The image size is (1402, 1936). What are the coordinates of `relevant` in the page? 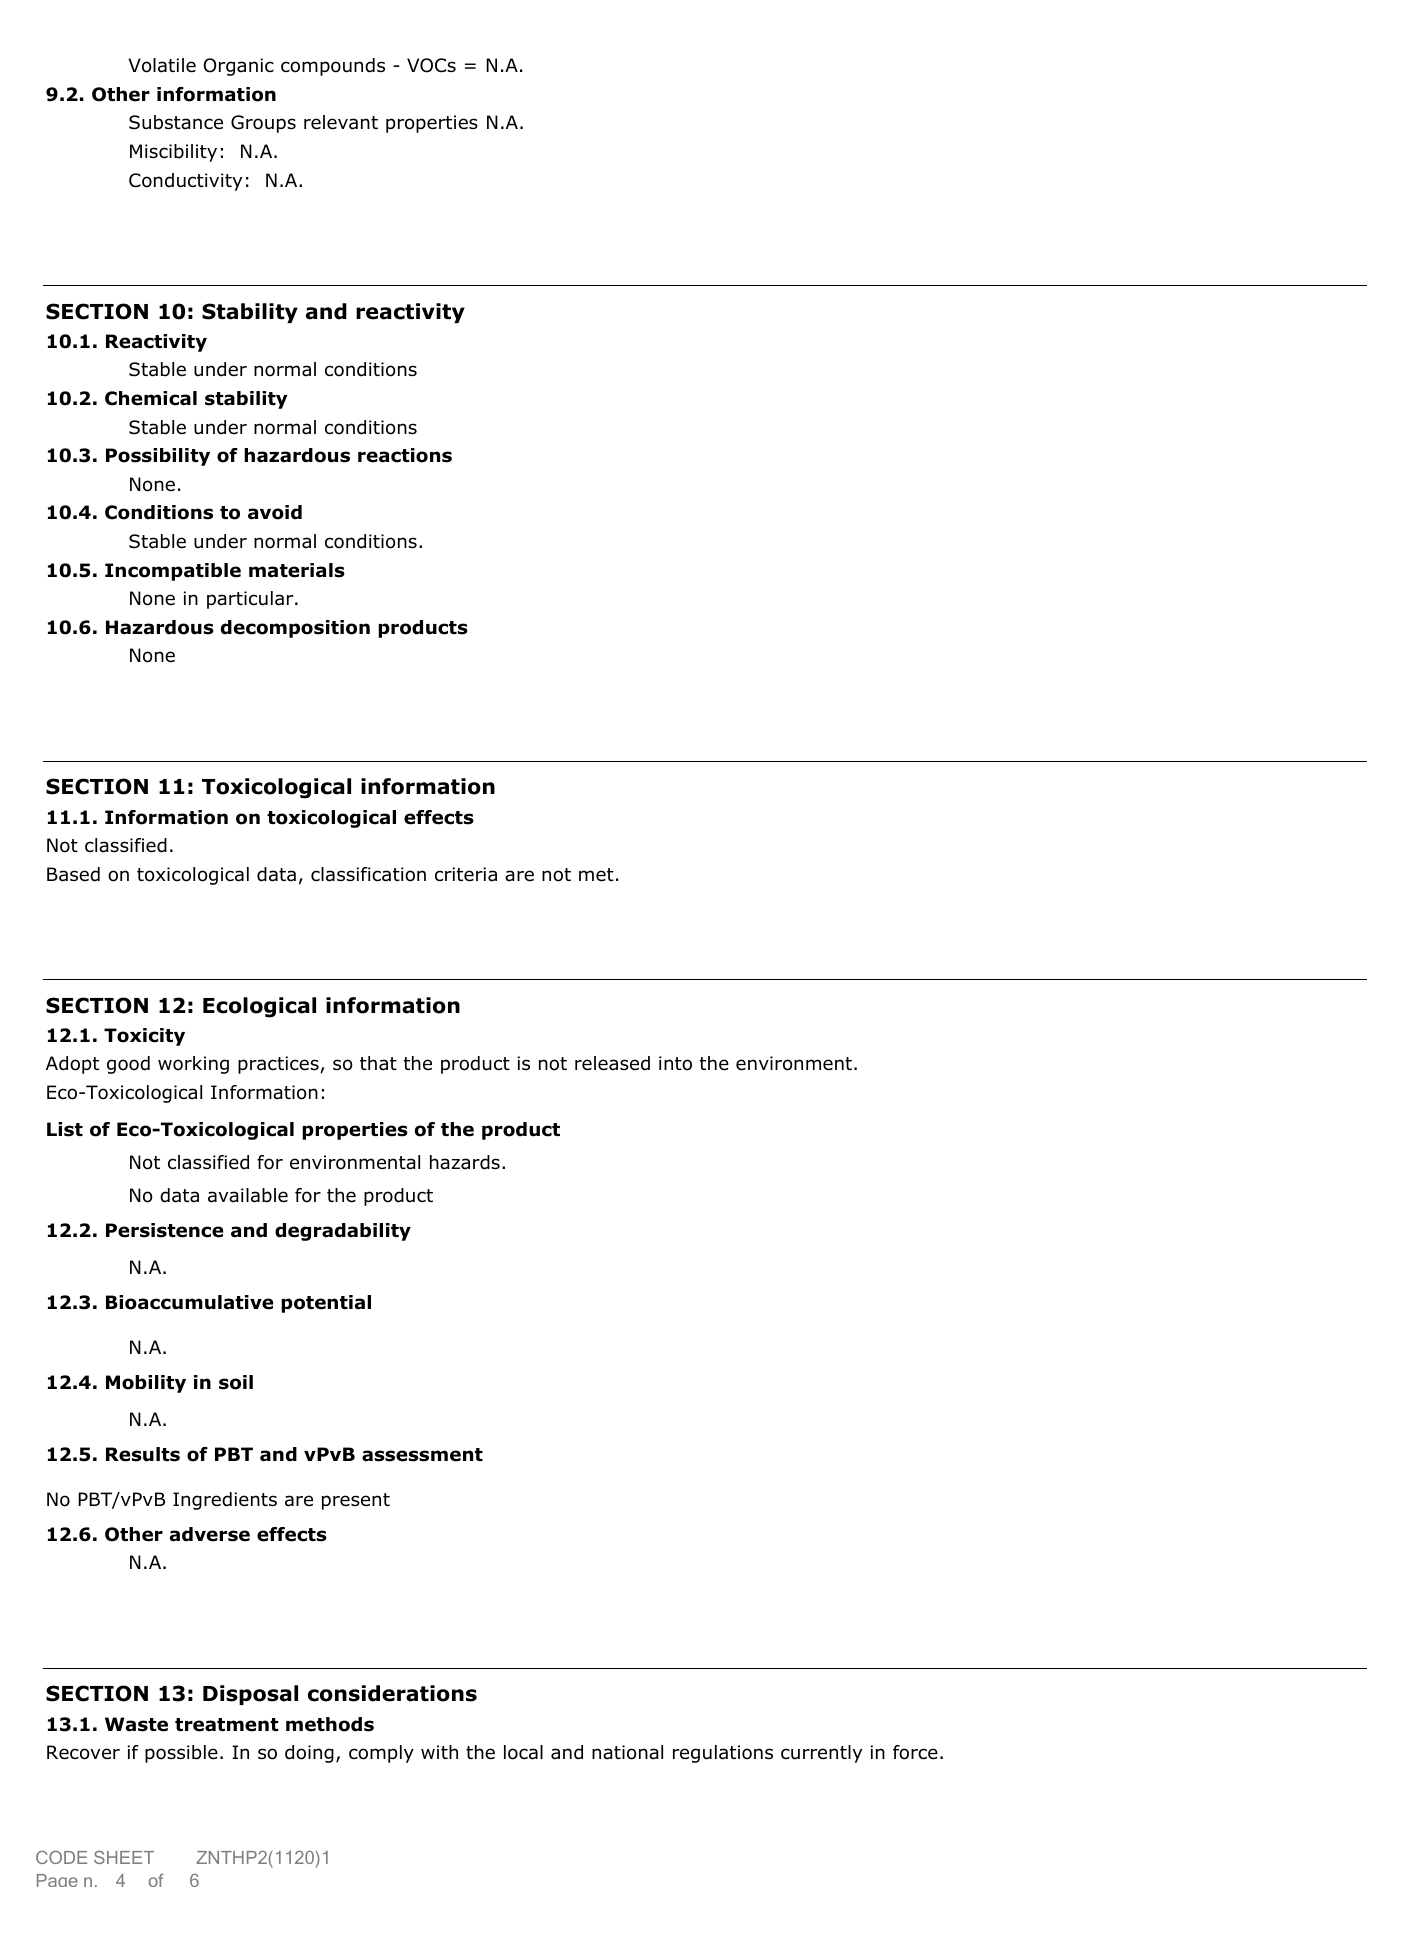 It's located at (341, 122).
